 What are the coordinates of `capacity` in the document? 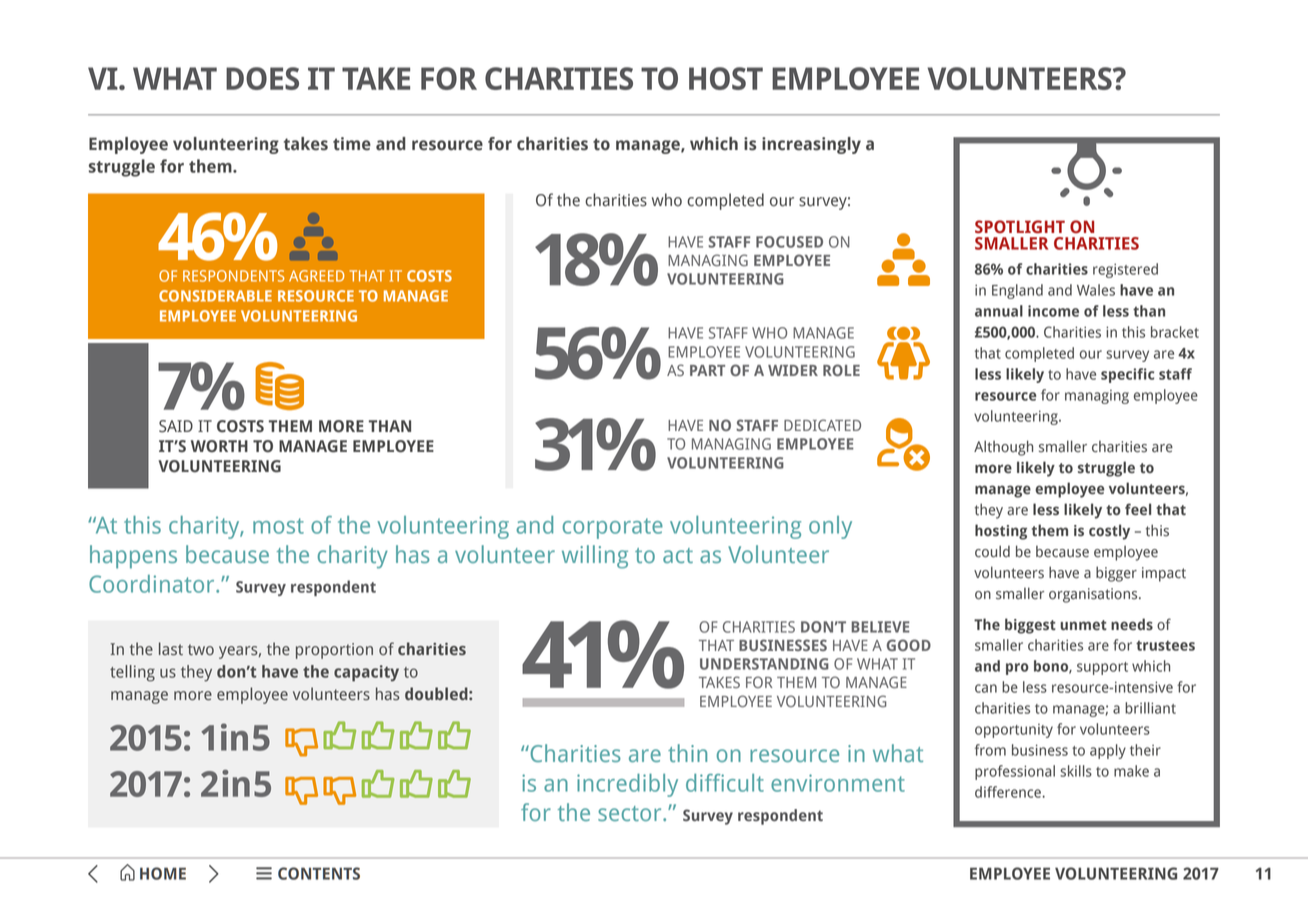 It's located at (366, 673).
